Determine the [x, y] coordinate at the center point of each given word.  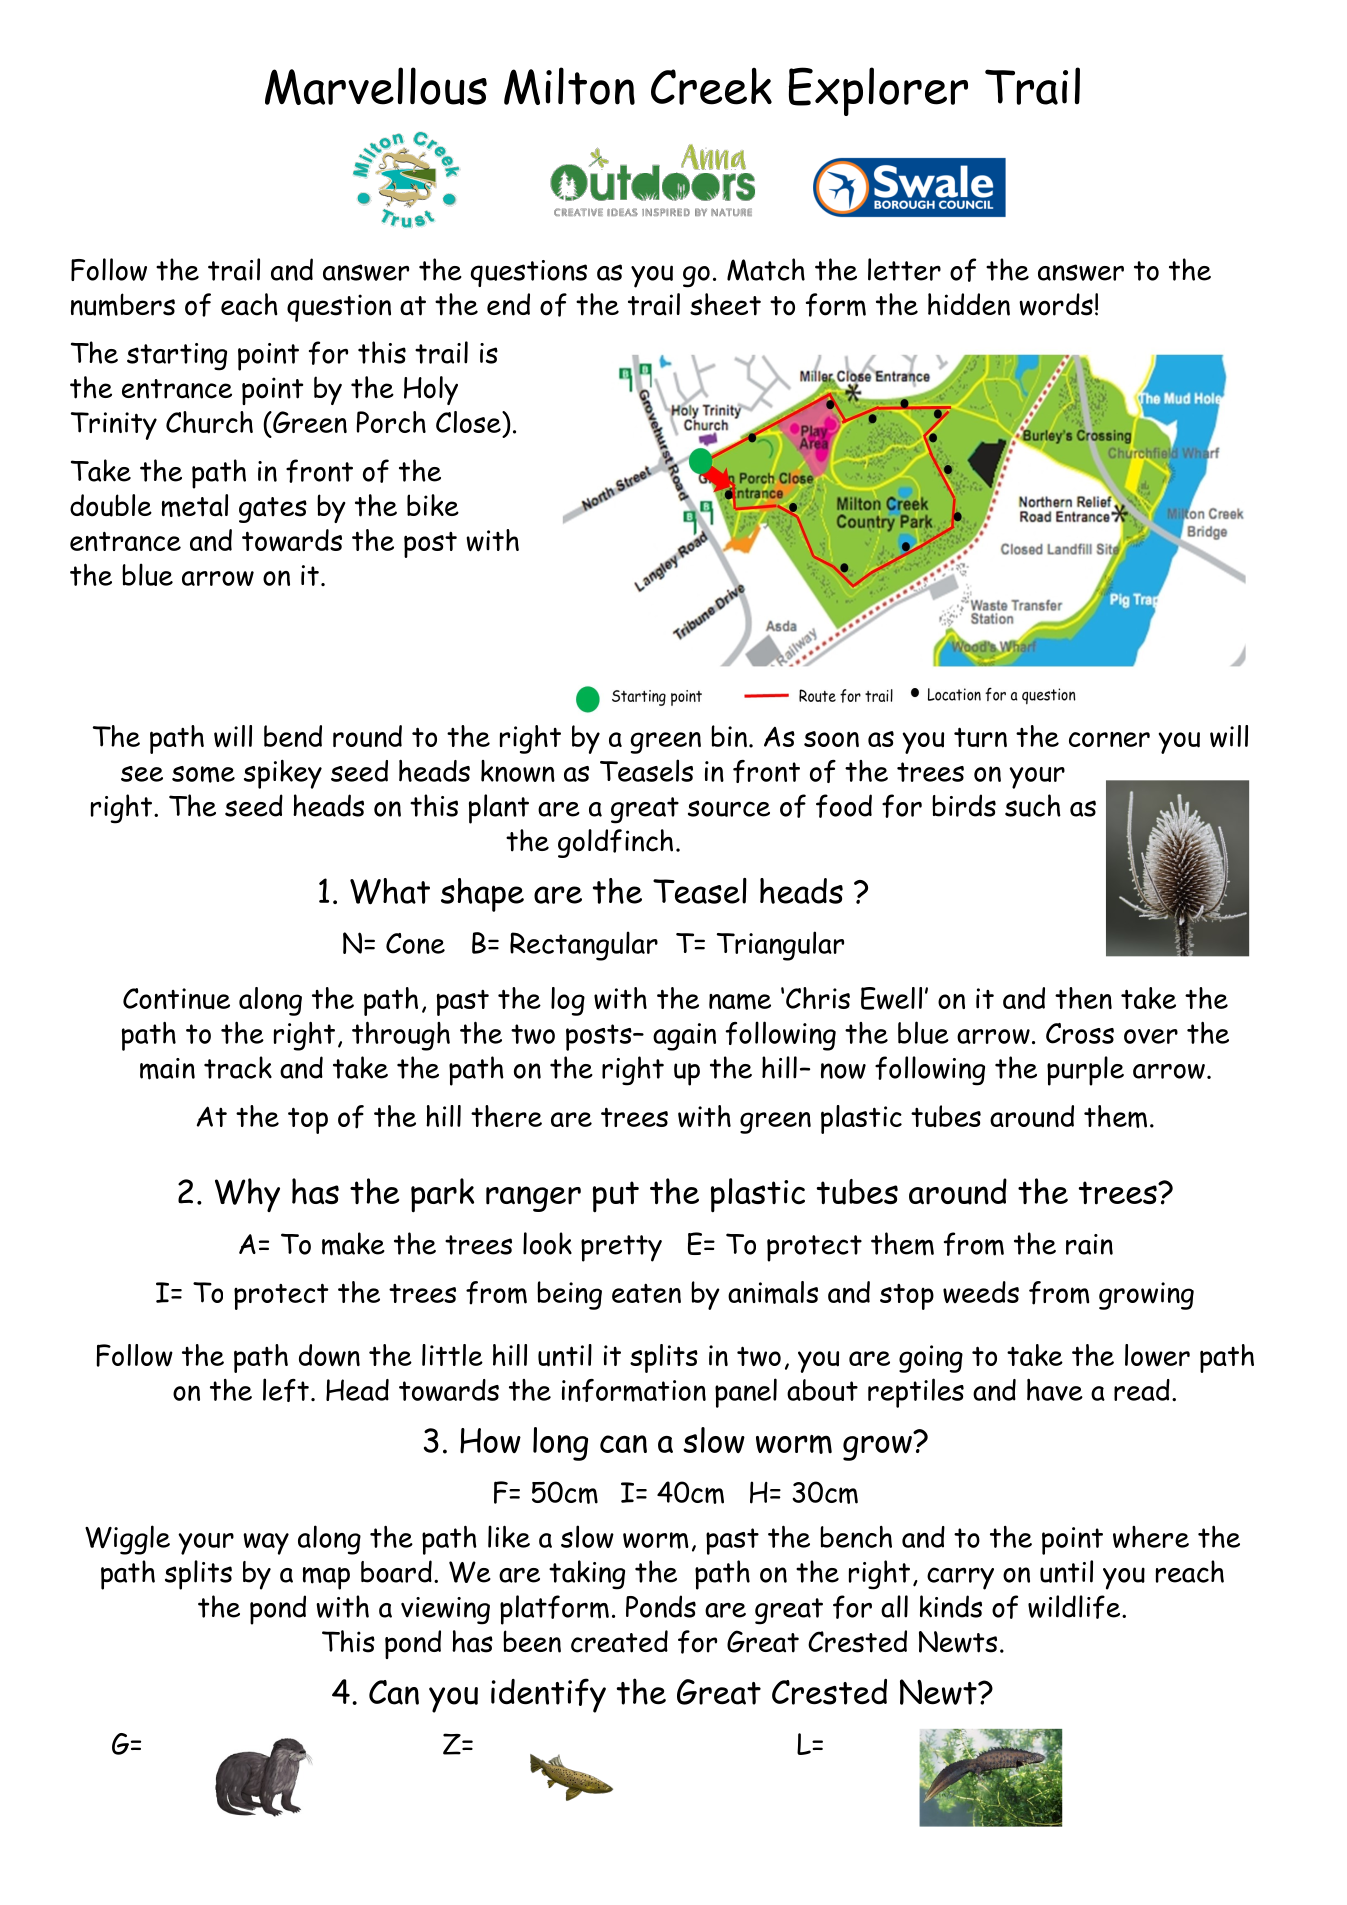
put [616, 1197]
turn [980, 737]
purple [1085, 1071]
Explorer [878, 91]
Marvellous [376, 86]
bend [293, 736]
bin [729, 736]
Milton [569, 86]
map [326, 1578]
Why [247, 1195]
